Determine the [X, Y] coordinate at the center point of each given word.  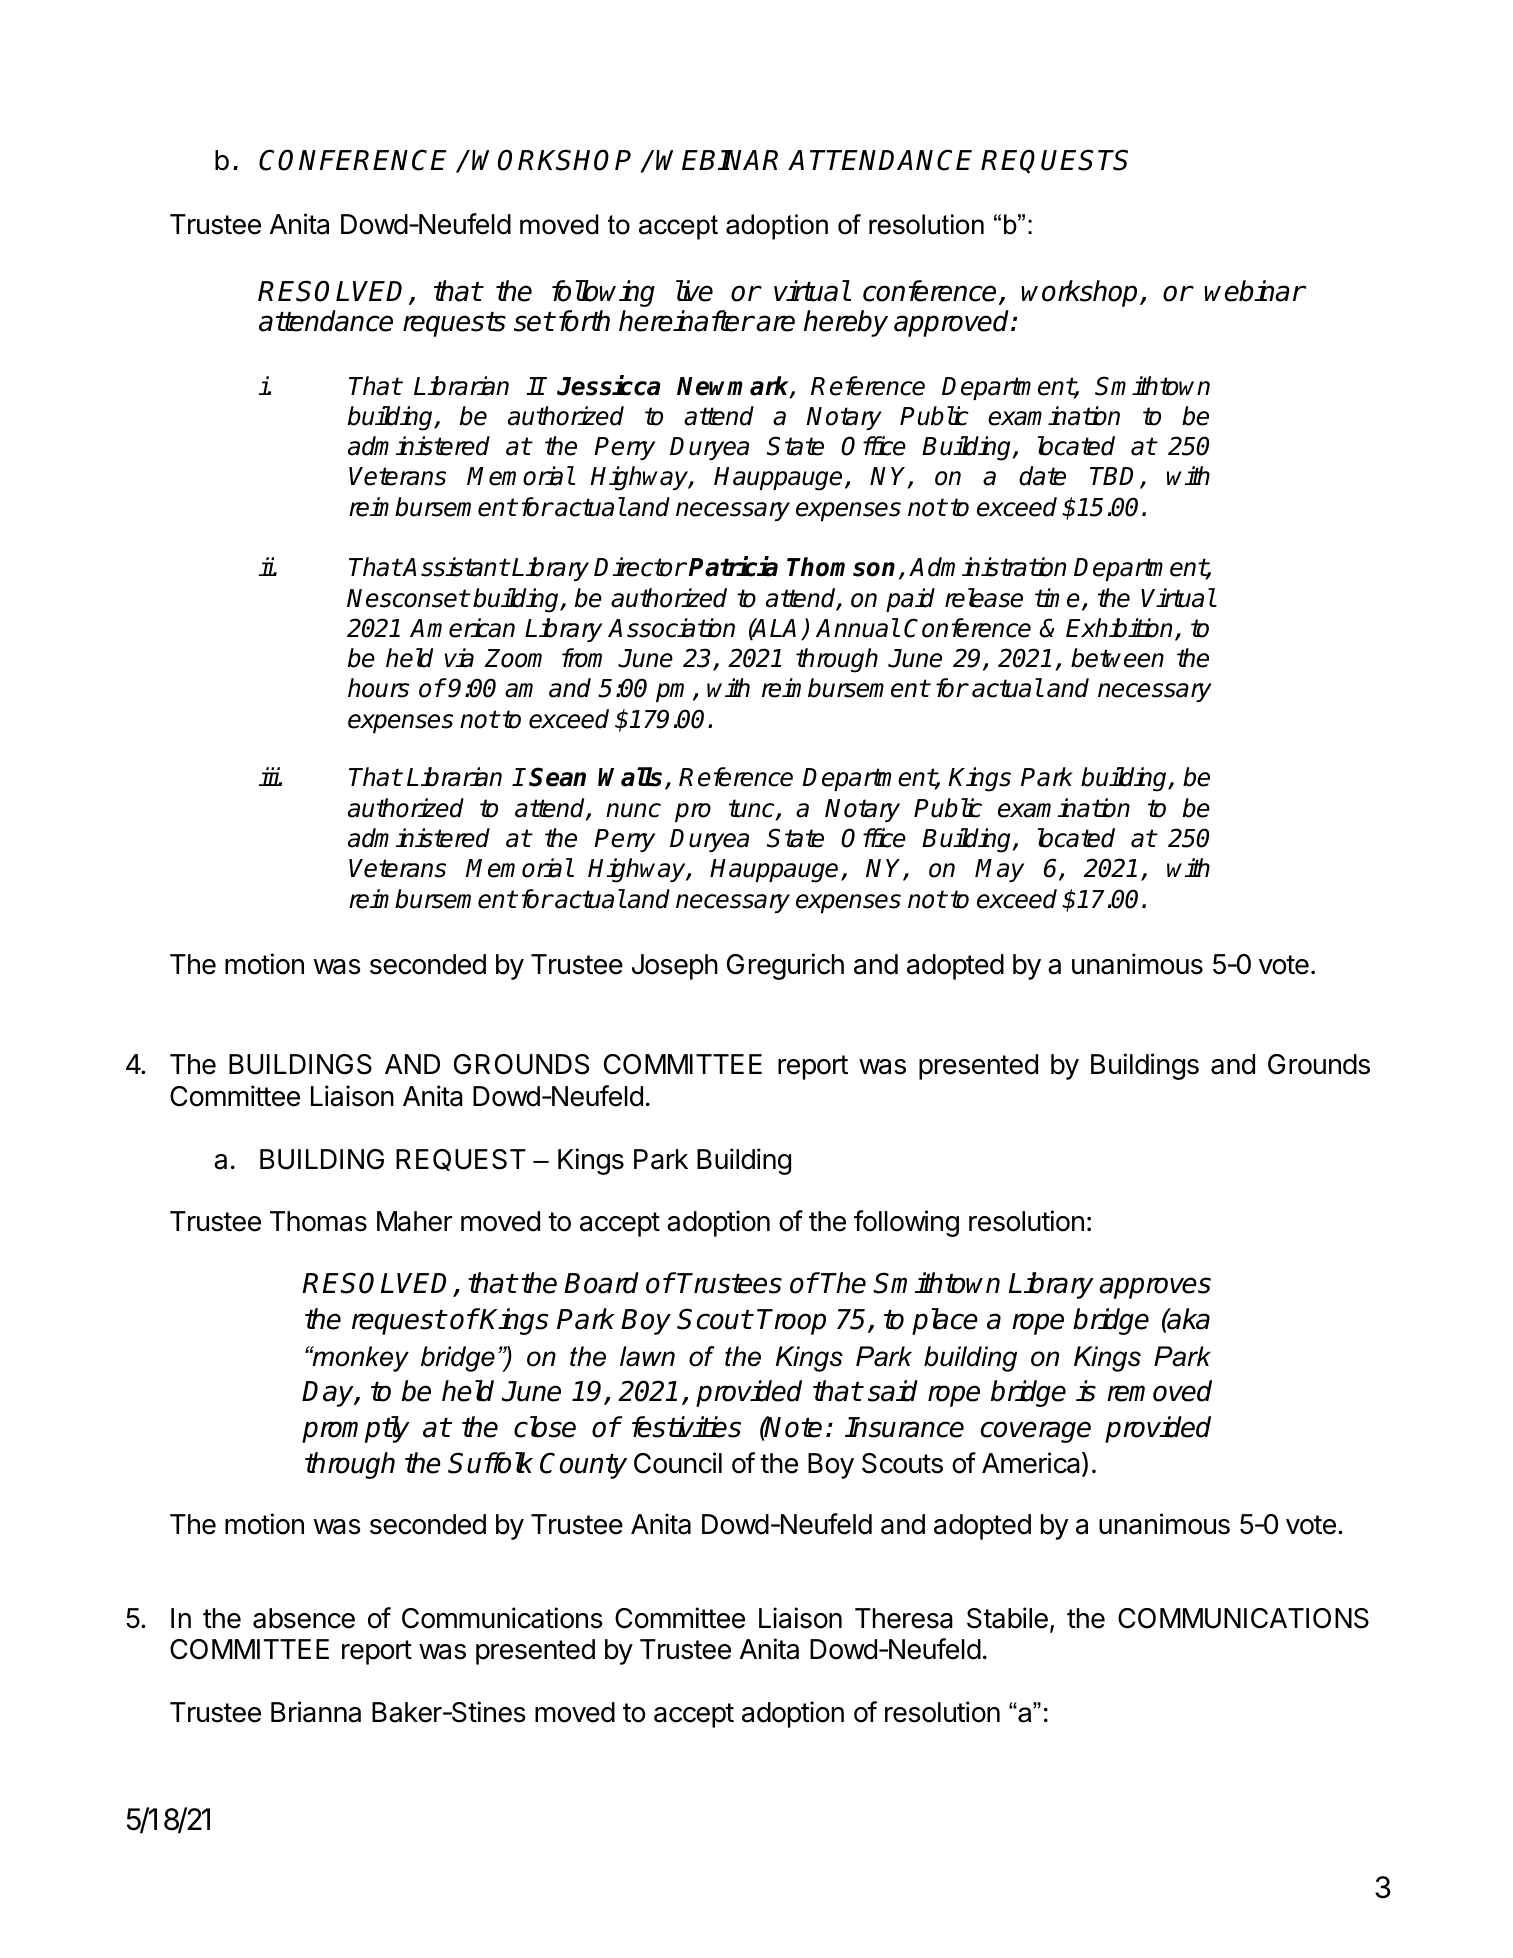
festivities [686, 1427]
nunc [633, 810]
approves [1155, 1288]
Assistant [455, 567]
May [999, 870]
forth [584, 321]
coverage [1036, 1432]
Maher [414, 1221]
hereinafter [686, 321]
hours [378, 688]
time [1057, 598]
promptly [356, 1429]
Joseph [675, 967]
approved [953, 323]
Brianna [316, 1712]
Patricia [733, 566]
